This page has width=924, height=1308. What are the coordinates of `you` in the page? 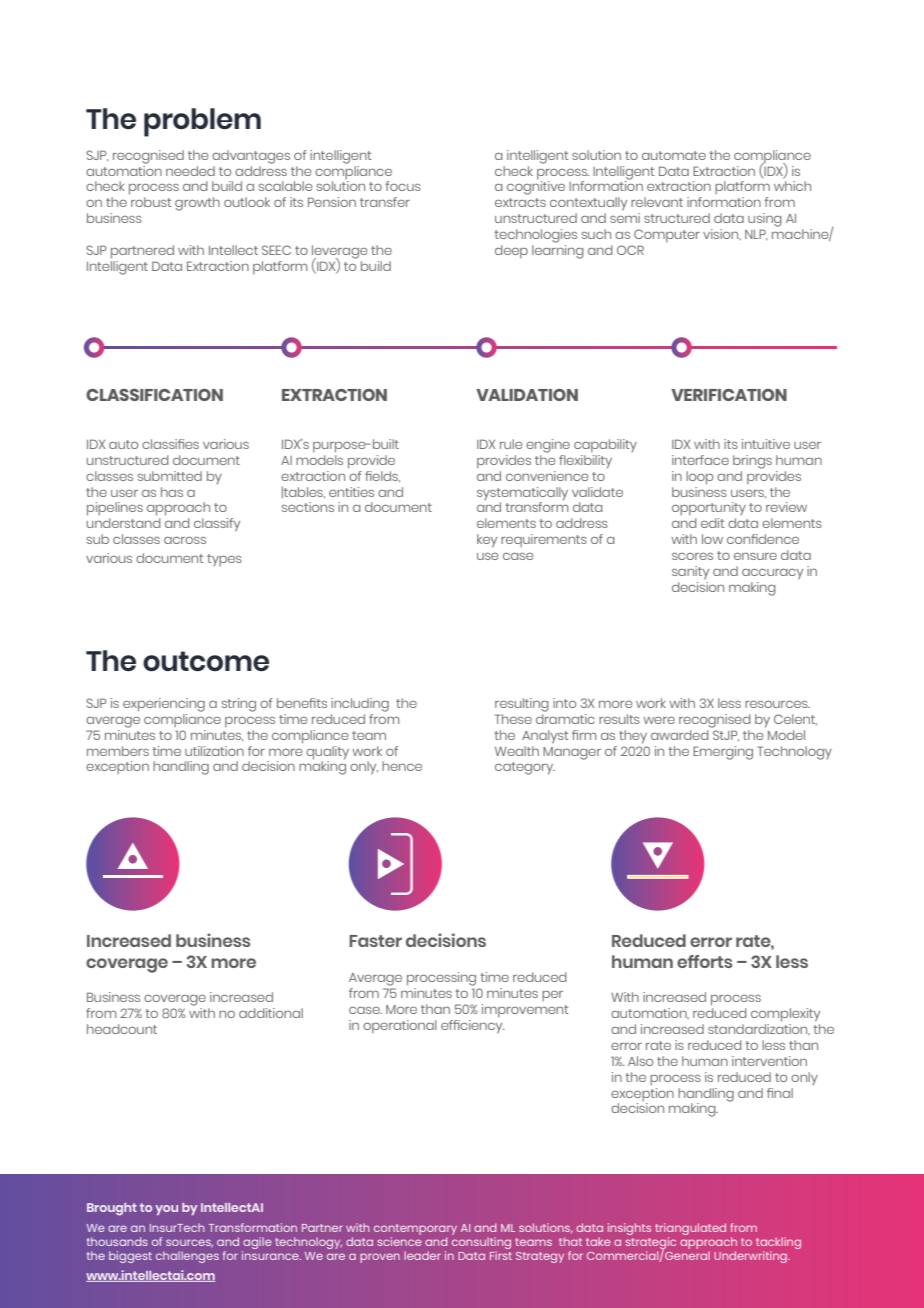 It's located at (166, 1210).
